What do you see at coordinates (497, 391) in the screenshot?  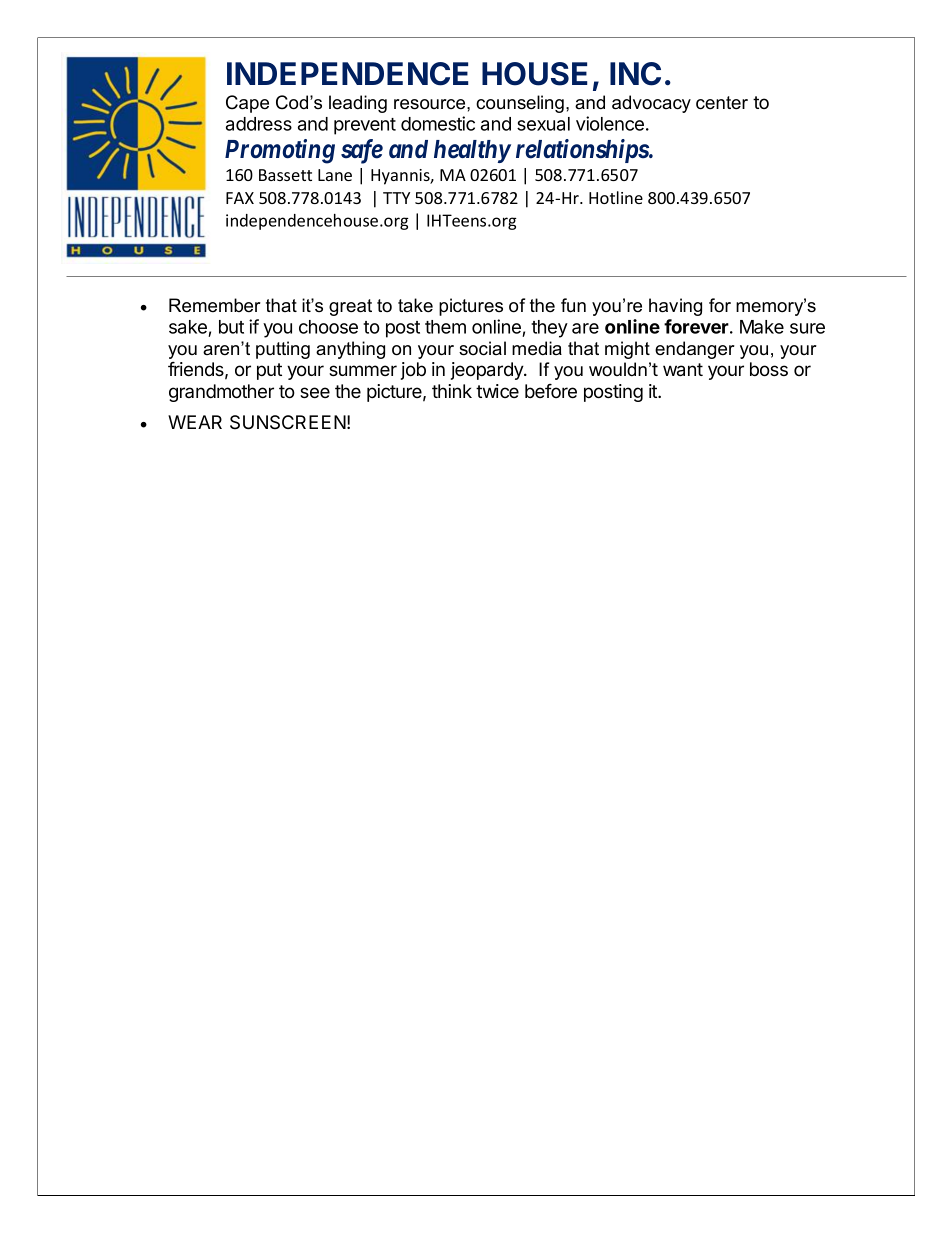 I see `twice` at bounding box center [497, 391].
